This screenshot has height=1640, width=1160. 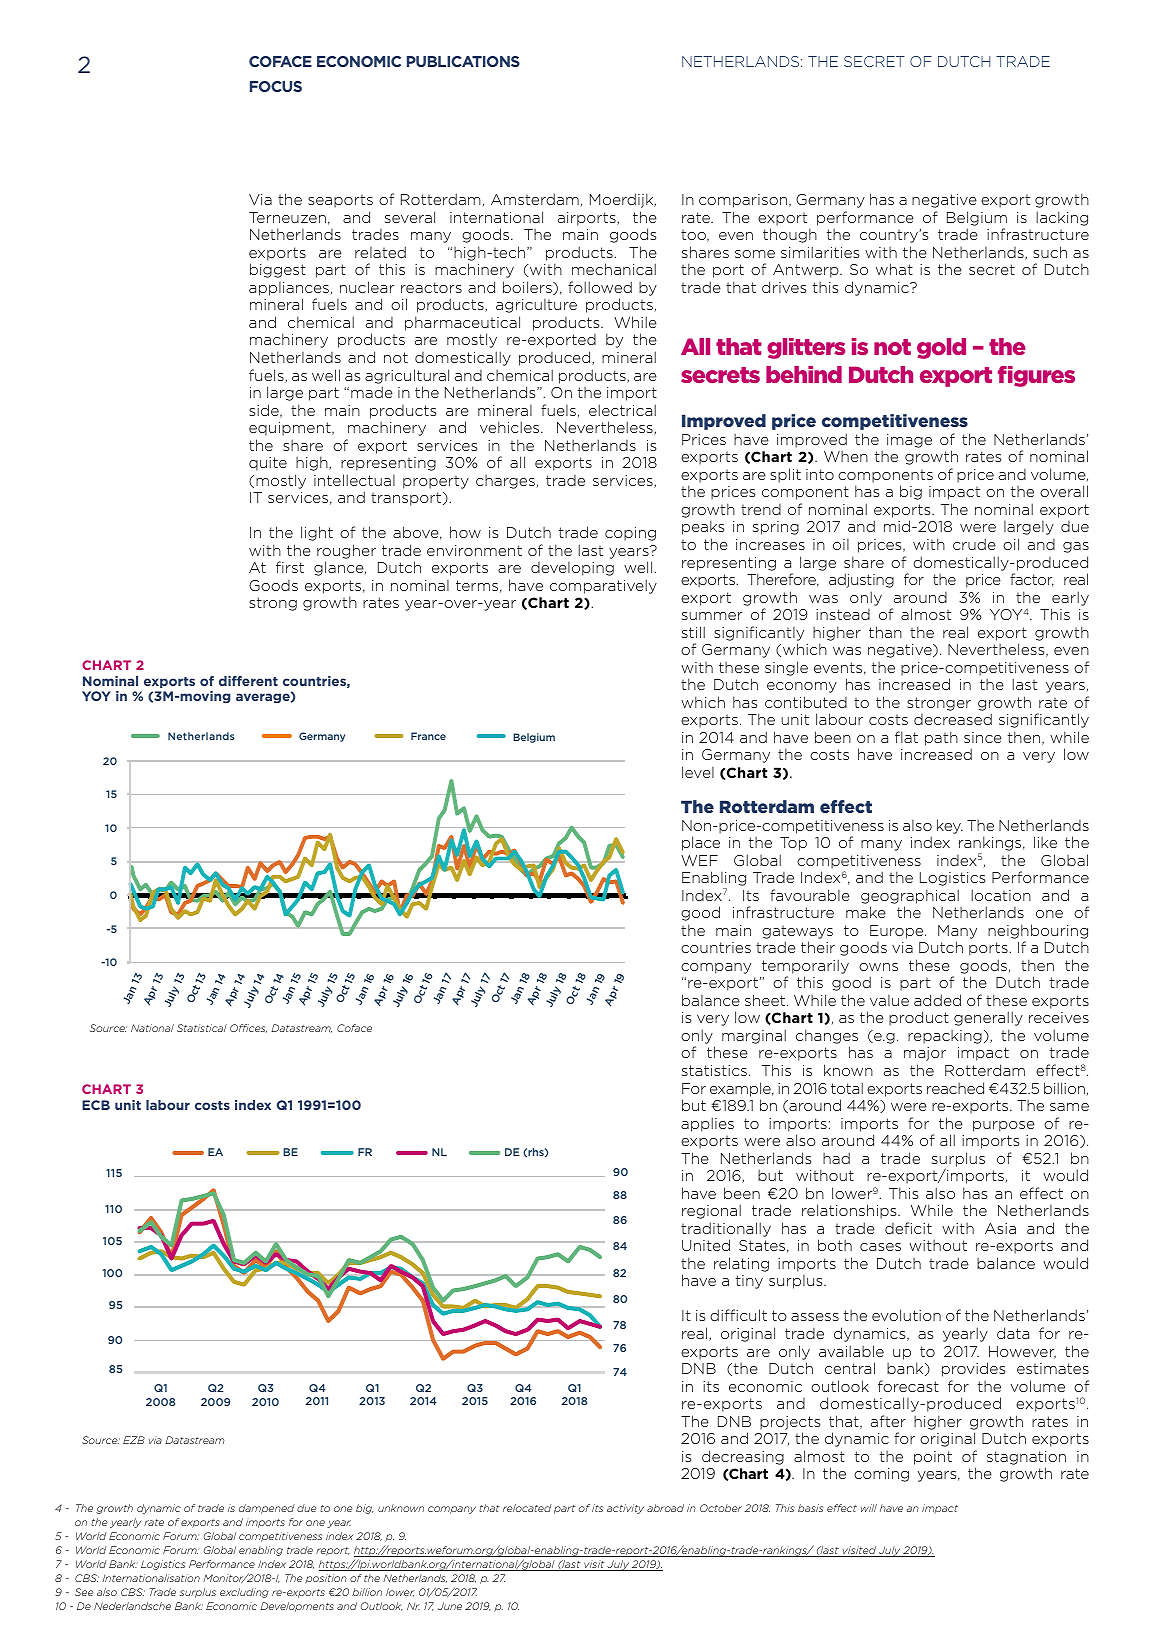 I want to click on place, so click(x=701, y=843).
